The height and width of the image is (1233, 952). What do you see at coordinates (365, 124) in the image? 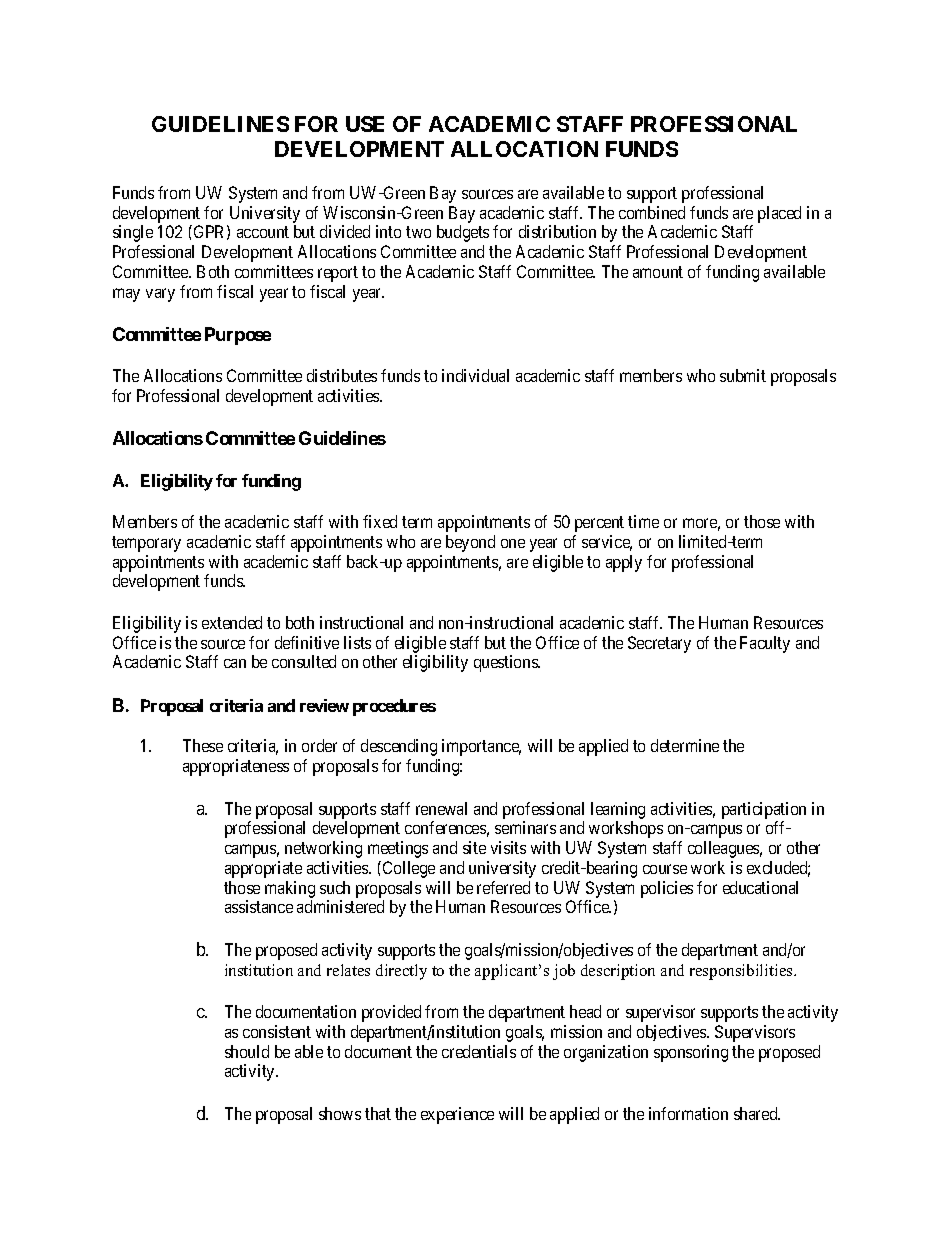
I see `USE` at bounding box center [365, 124].
